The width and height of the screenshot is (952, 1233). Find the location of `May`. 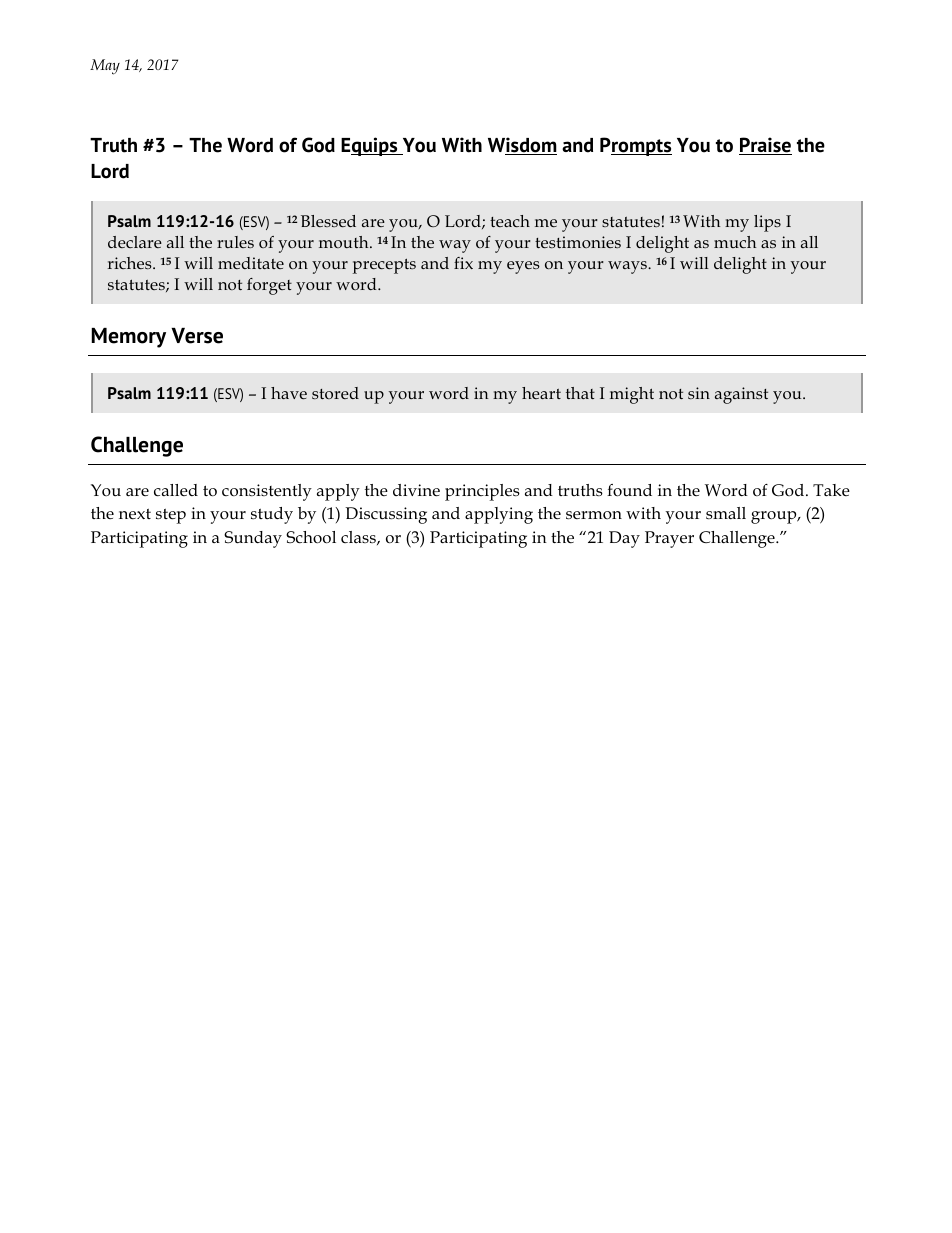

May is located at coordinates (105, 67).
